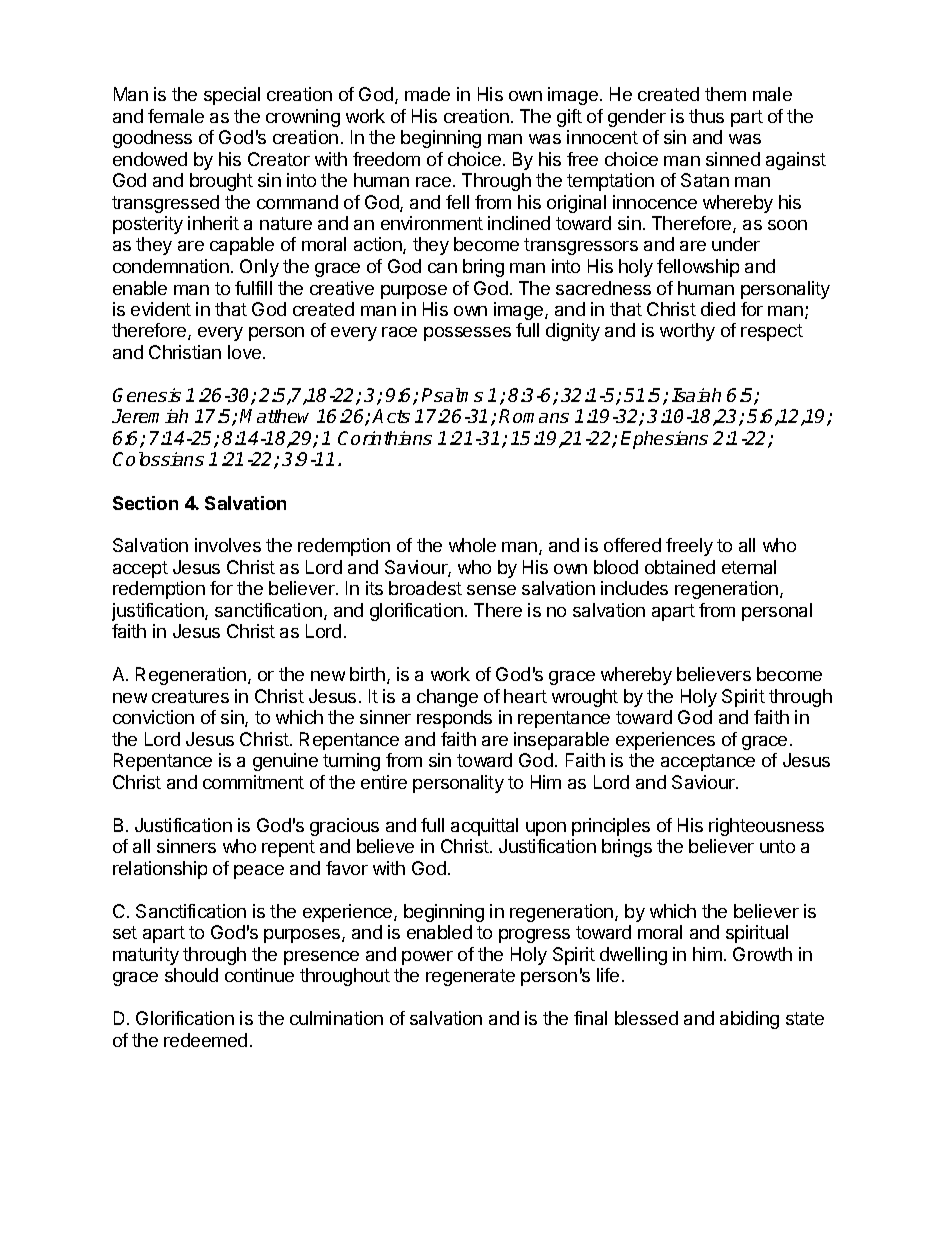  What do you see at coordinates (749, 1020) in the screenshot?
I see `abiding` at bounding box center [749, 1020].
